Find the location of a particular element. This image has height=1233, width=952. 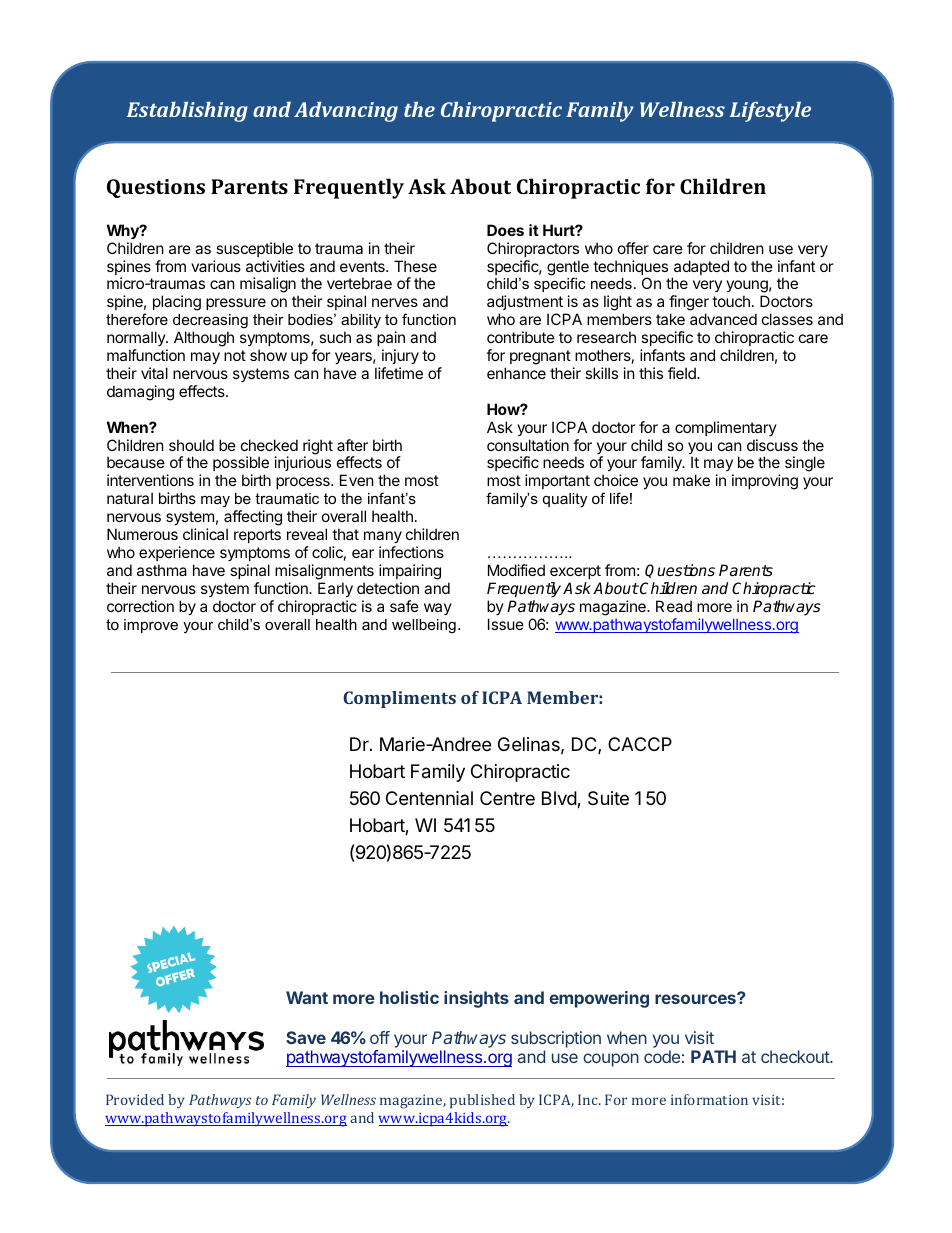

Does is located at coordinates (505, 230).
